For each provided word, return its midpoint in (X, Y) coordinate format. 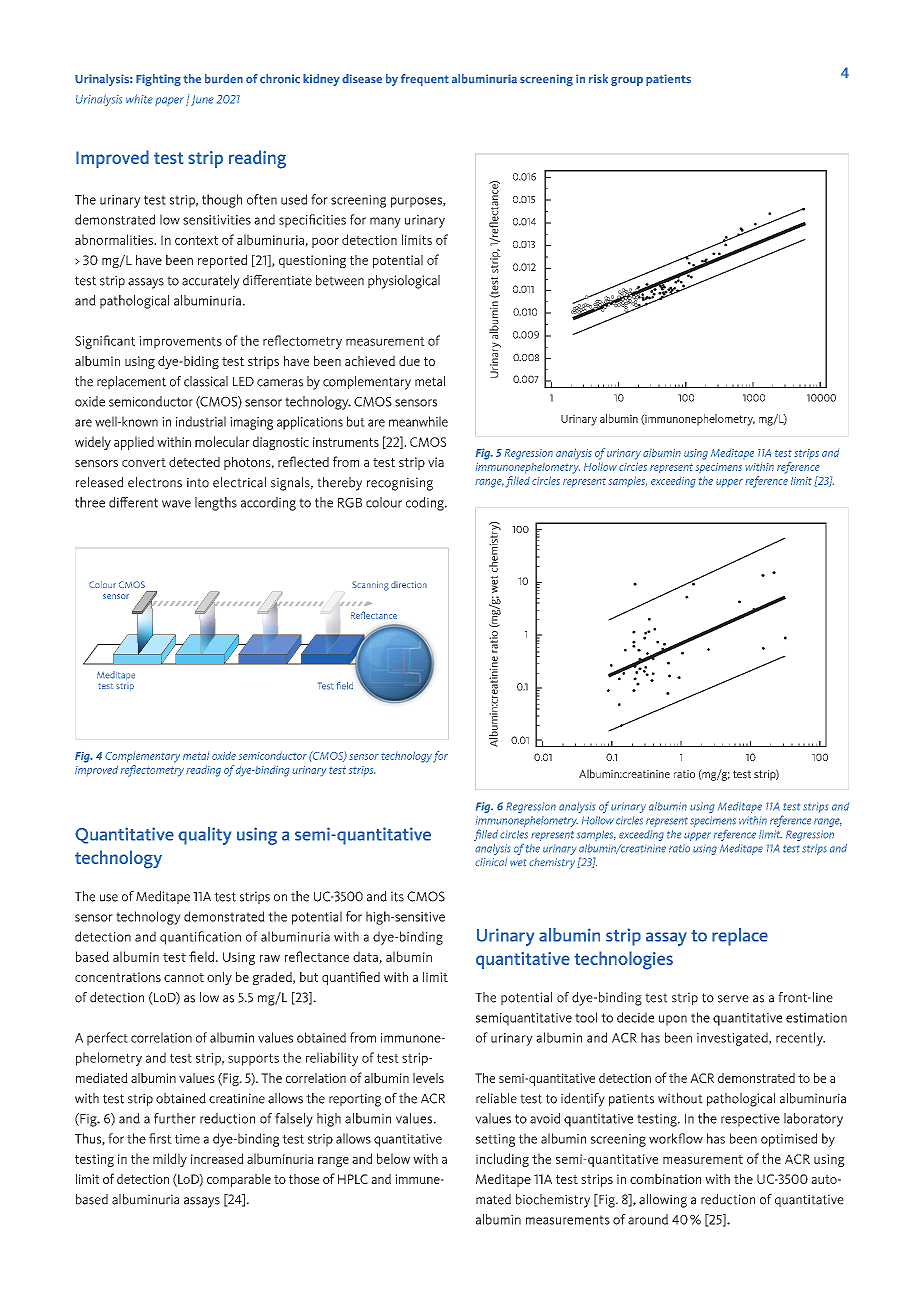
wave (176, 504)
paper (169, 101)
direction (409, 584)
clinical (491, 862)
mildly (170, 1160)
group (627, 81)
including (502, 1160)
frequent (425, 80)
